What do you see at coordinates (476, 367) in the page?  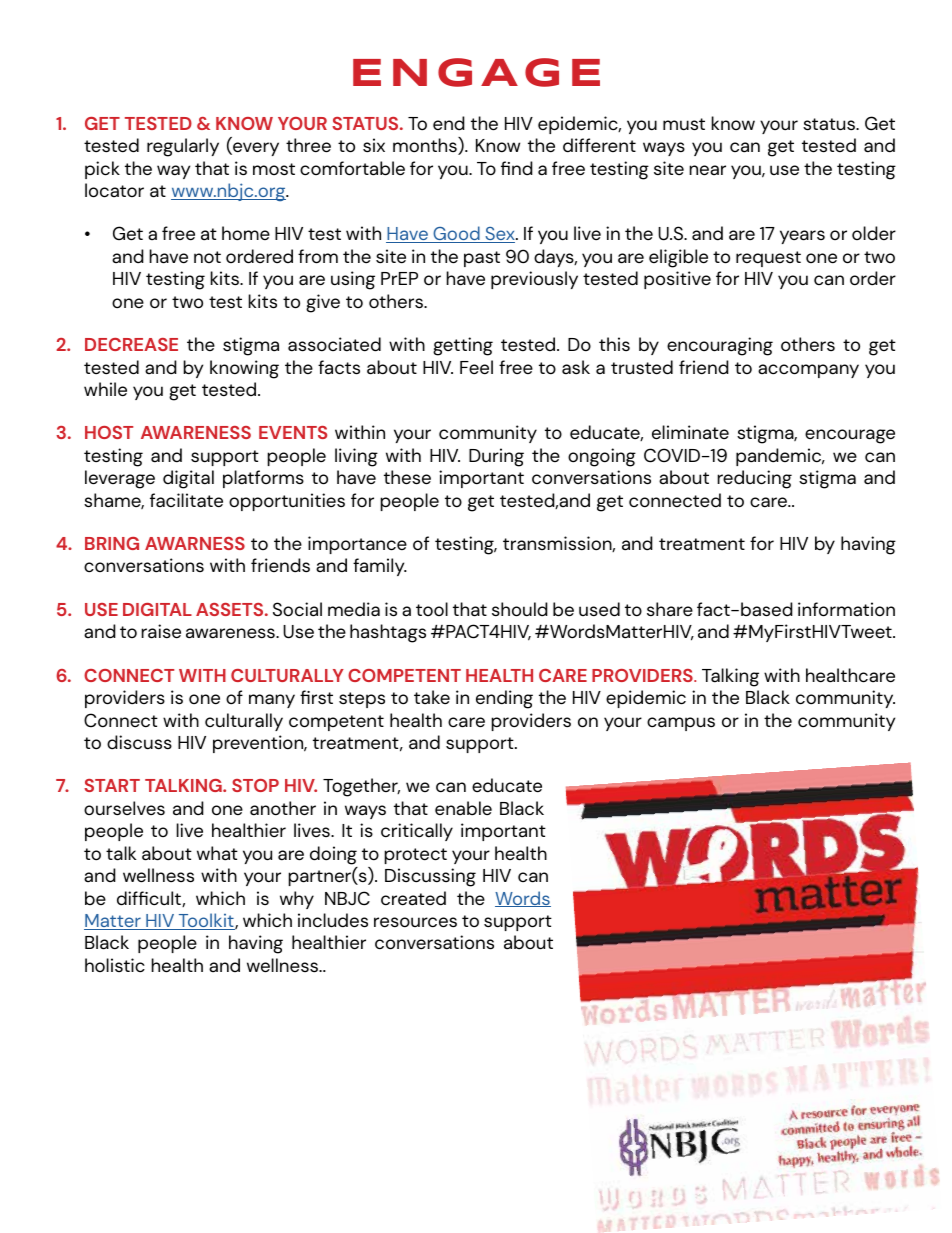 I see `Feel` at bounding box center [476, 367].
